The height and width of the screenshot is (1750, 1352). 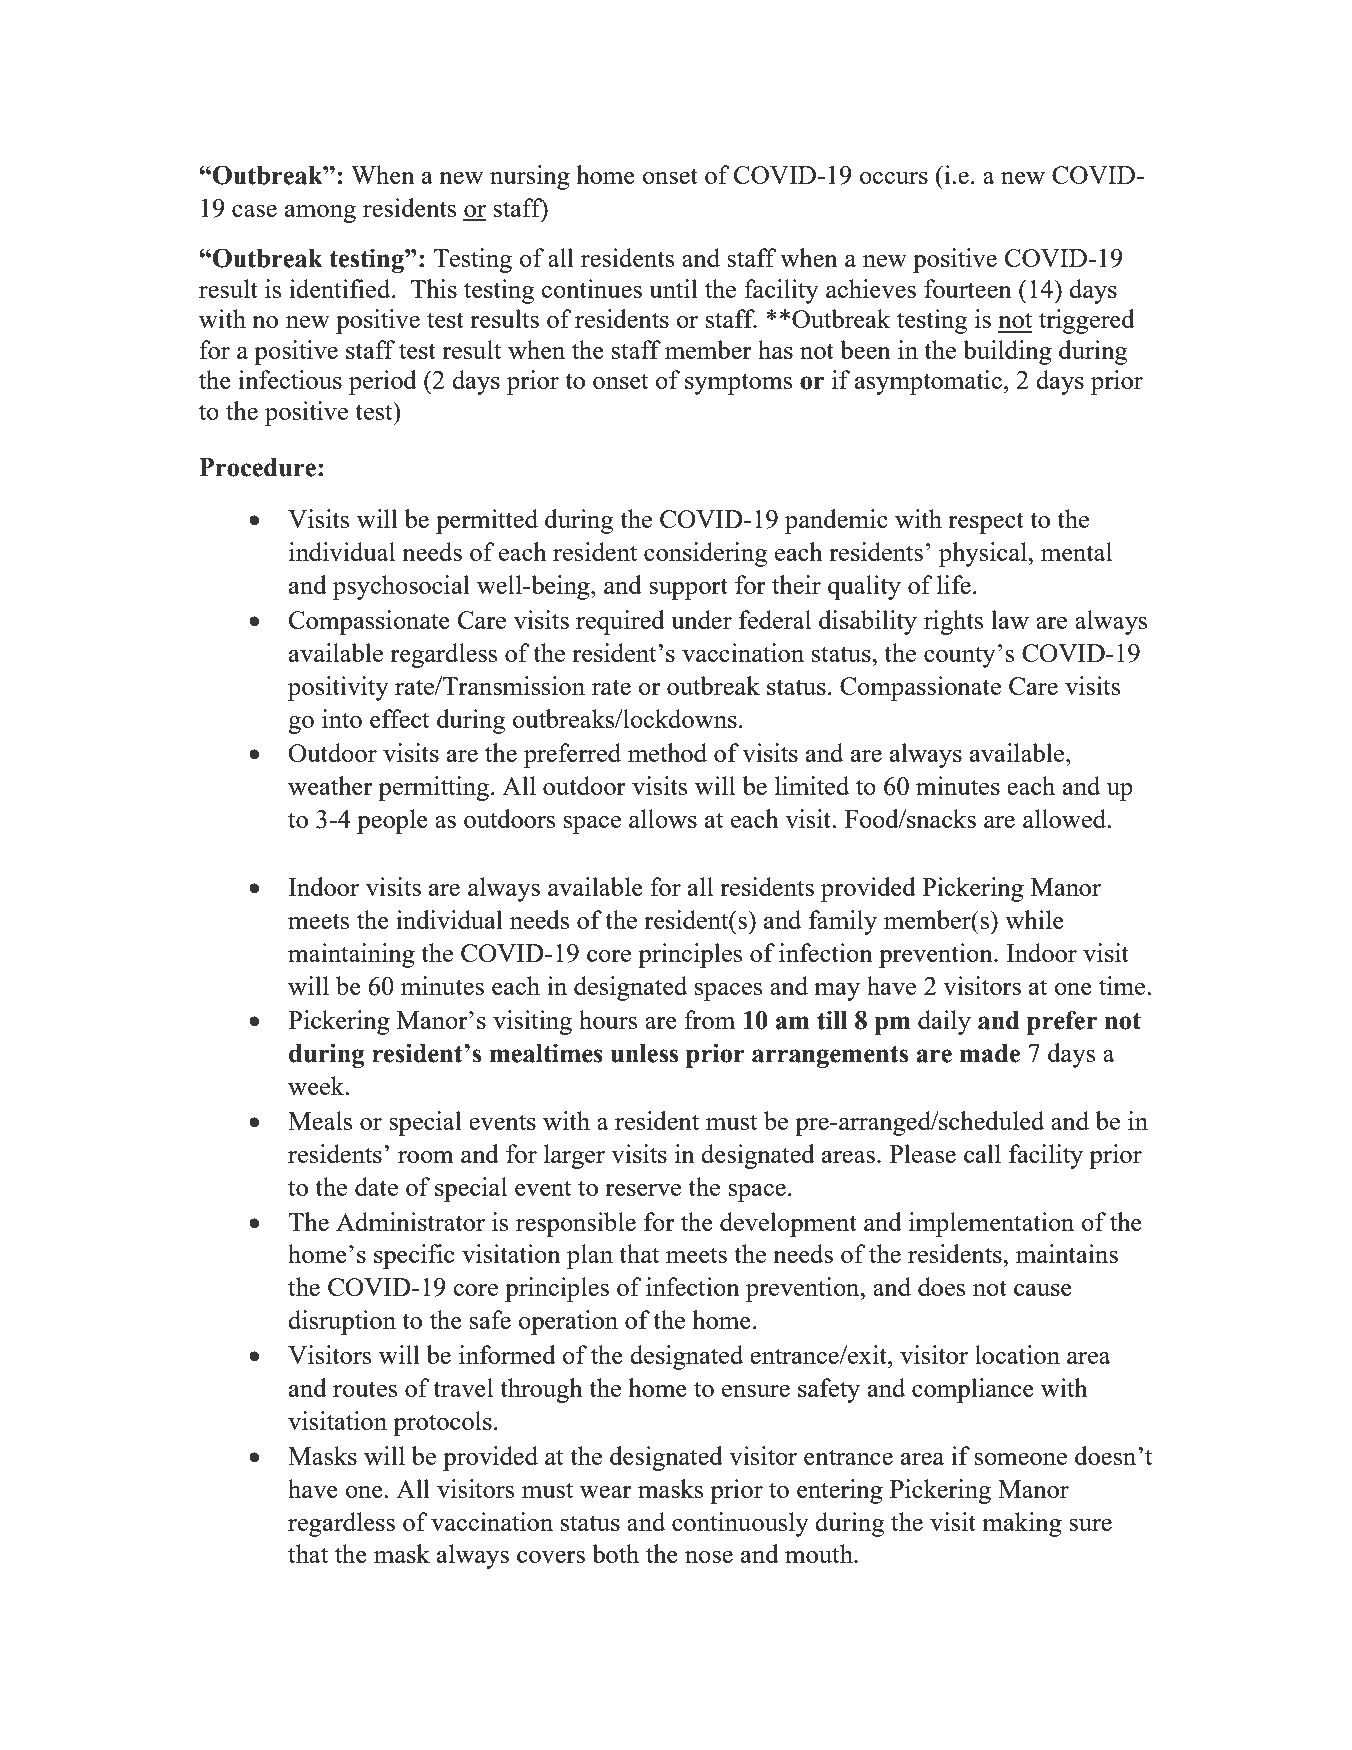 What do you see at coordinates (990, 1053) in the screenshot?
I see `made` at bounding box center [990, 1053].
